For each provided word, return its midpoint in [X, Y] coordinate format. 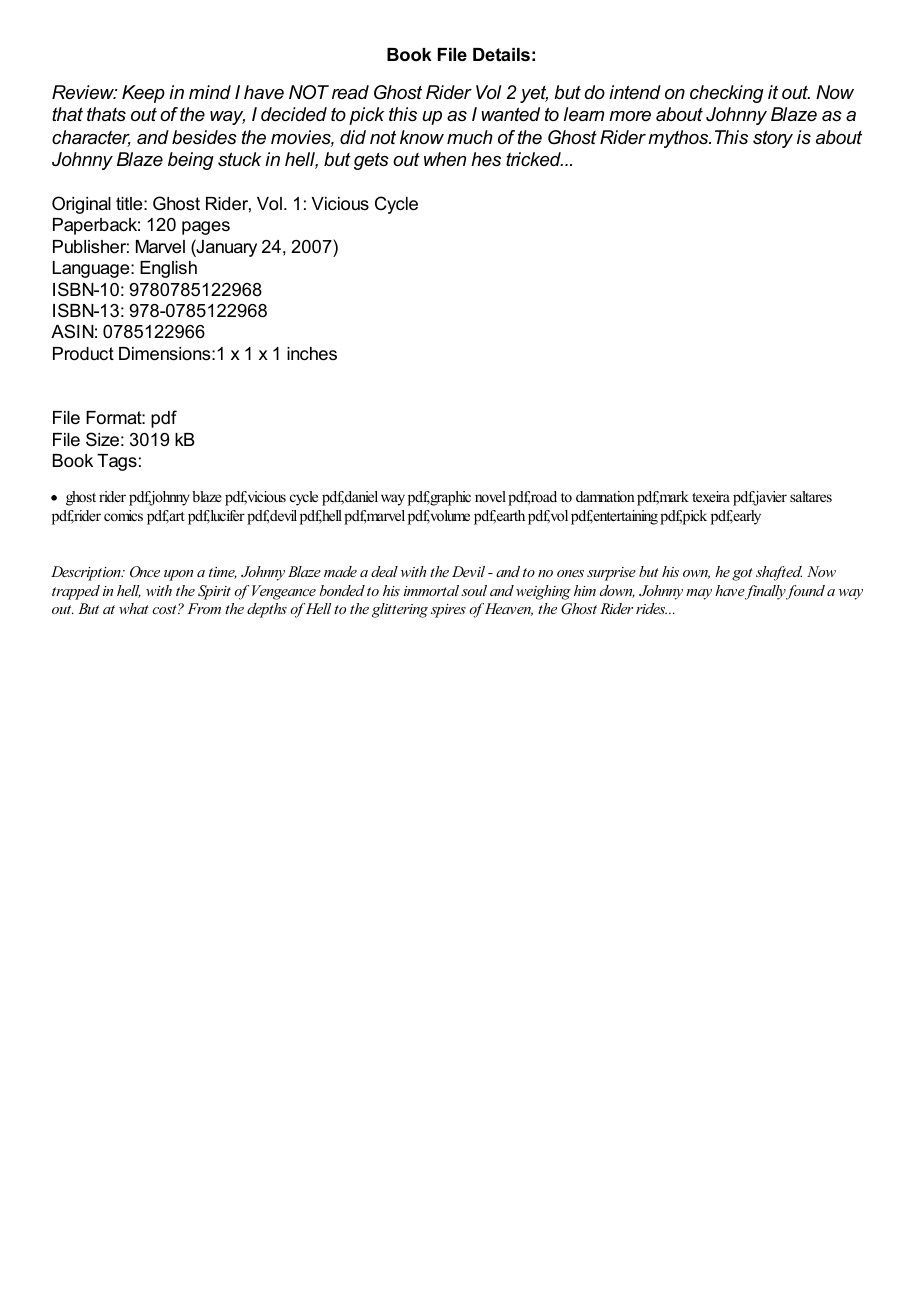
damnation [605, 496]
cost [165, 609]
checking [727, 94]
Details [501, 55]
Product [83, 353]
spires [448, 611]
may [699, 594]
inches [312, 354]
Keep [143, 94]
